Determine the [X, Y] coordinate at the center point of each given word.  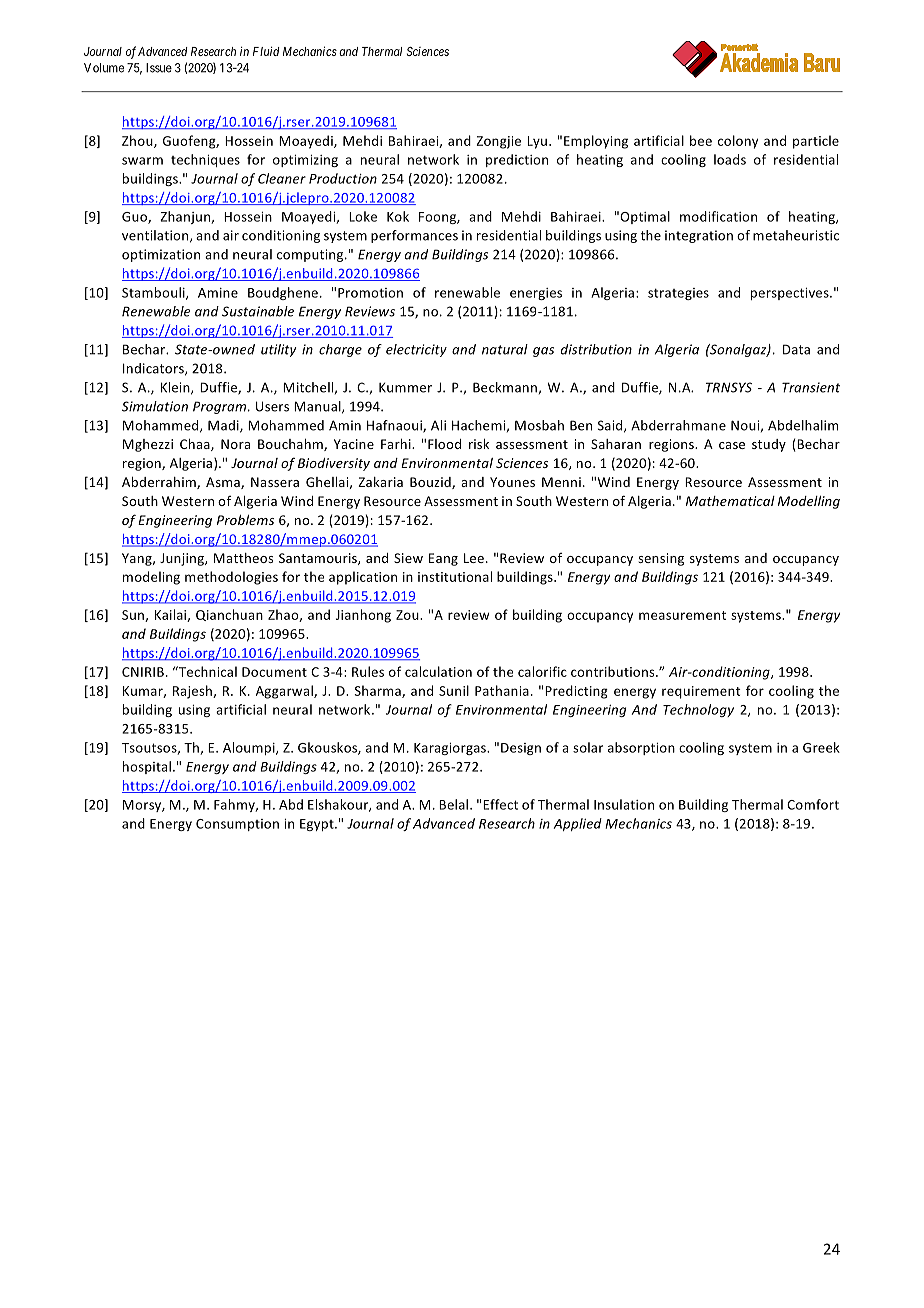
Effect [500, 804]
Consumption [237, 825]
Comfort [813, 804]
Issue [159, 68]
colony [738, 142]
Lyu [539, 142]
